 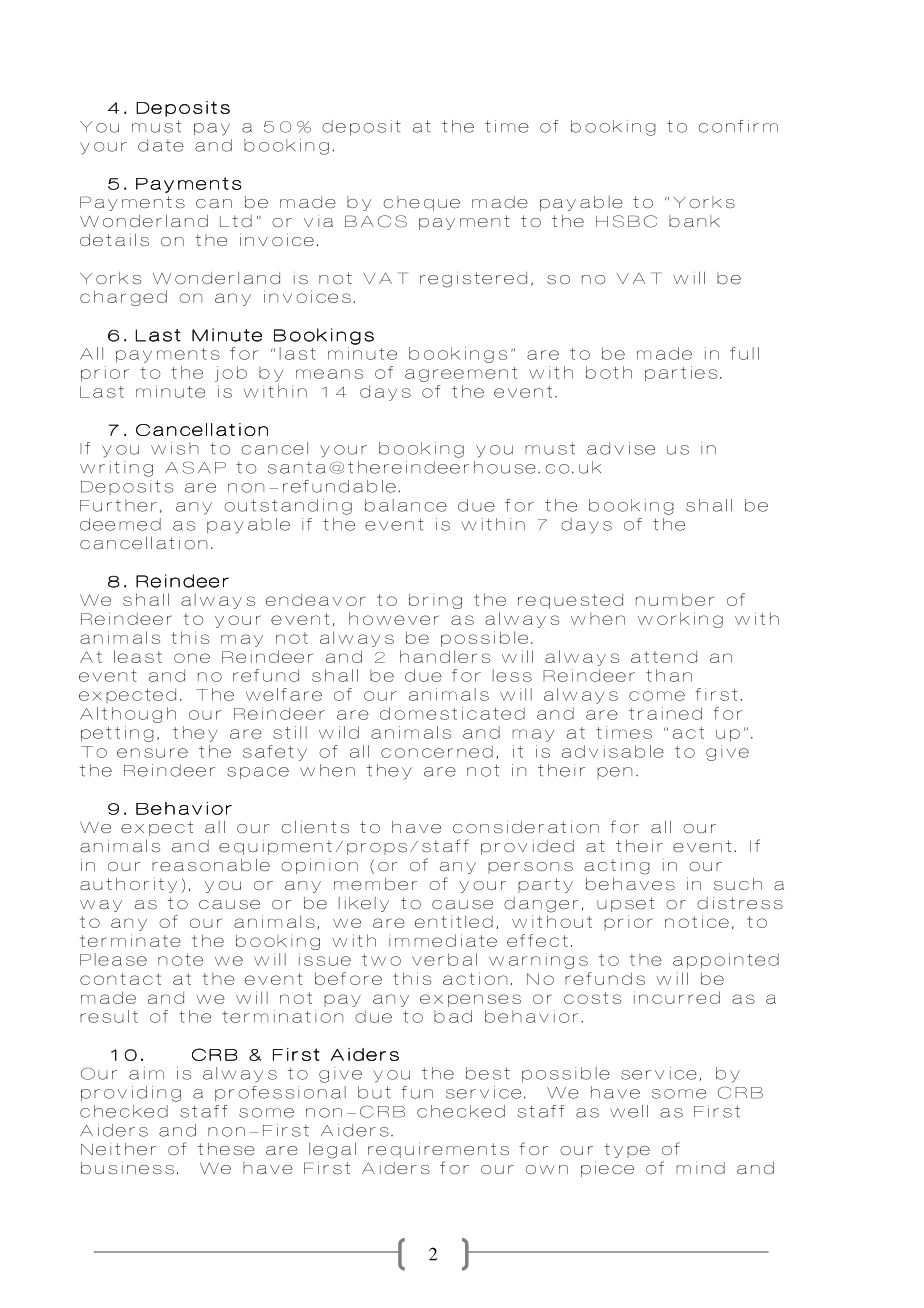 I want to click on confirm, so click(x=738, y=126).
